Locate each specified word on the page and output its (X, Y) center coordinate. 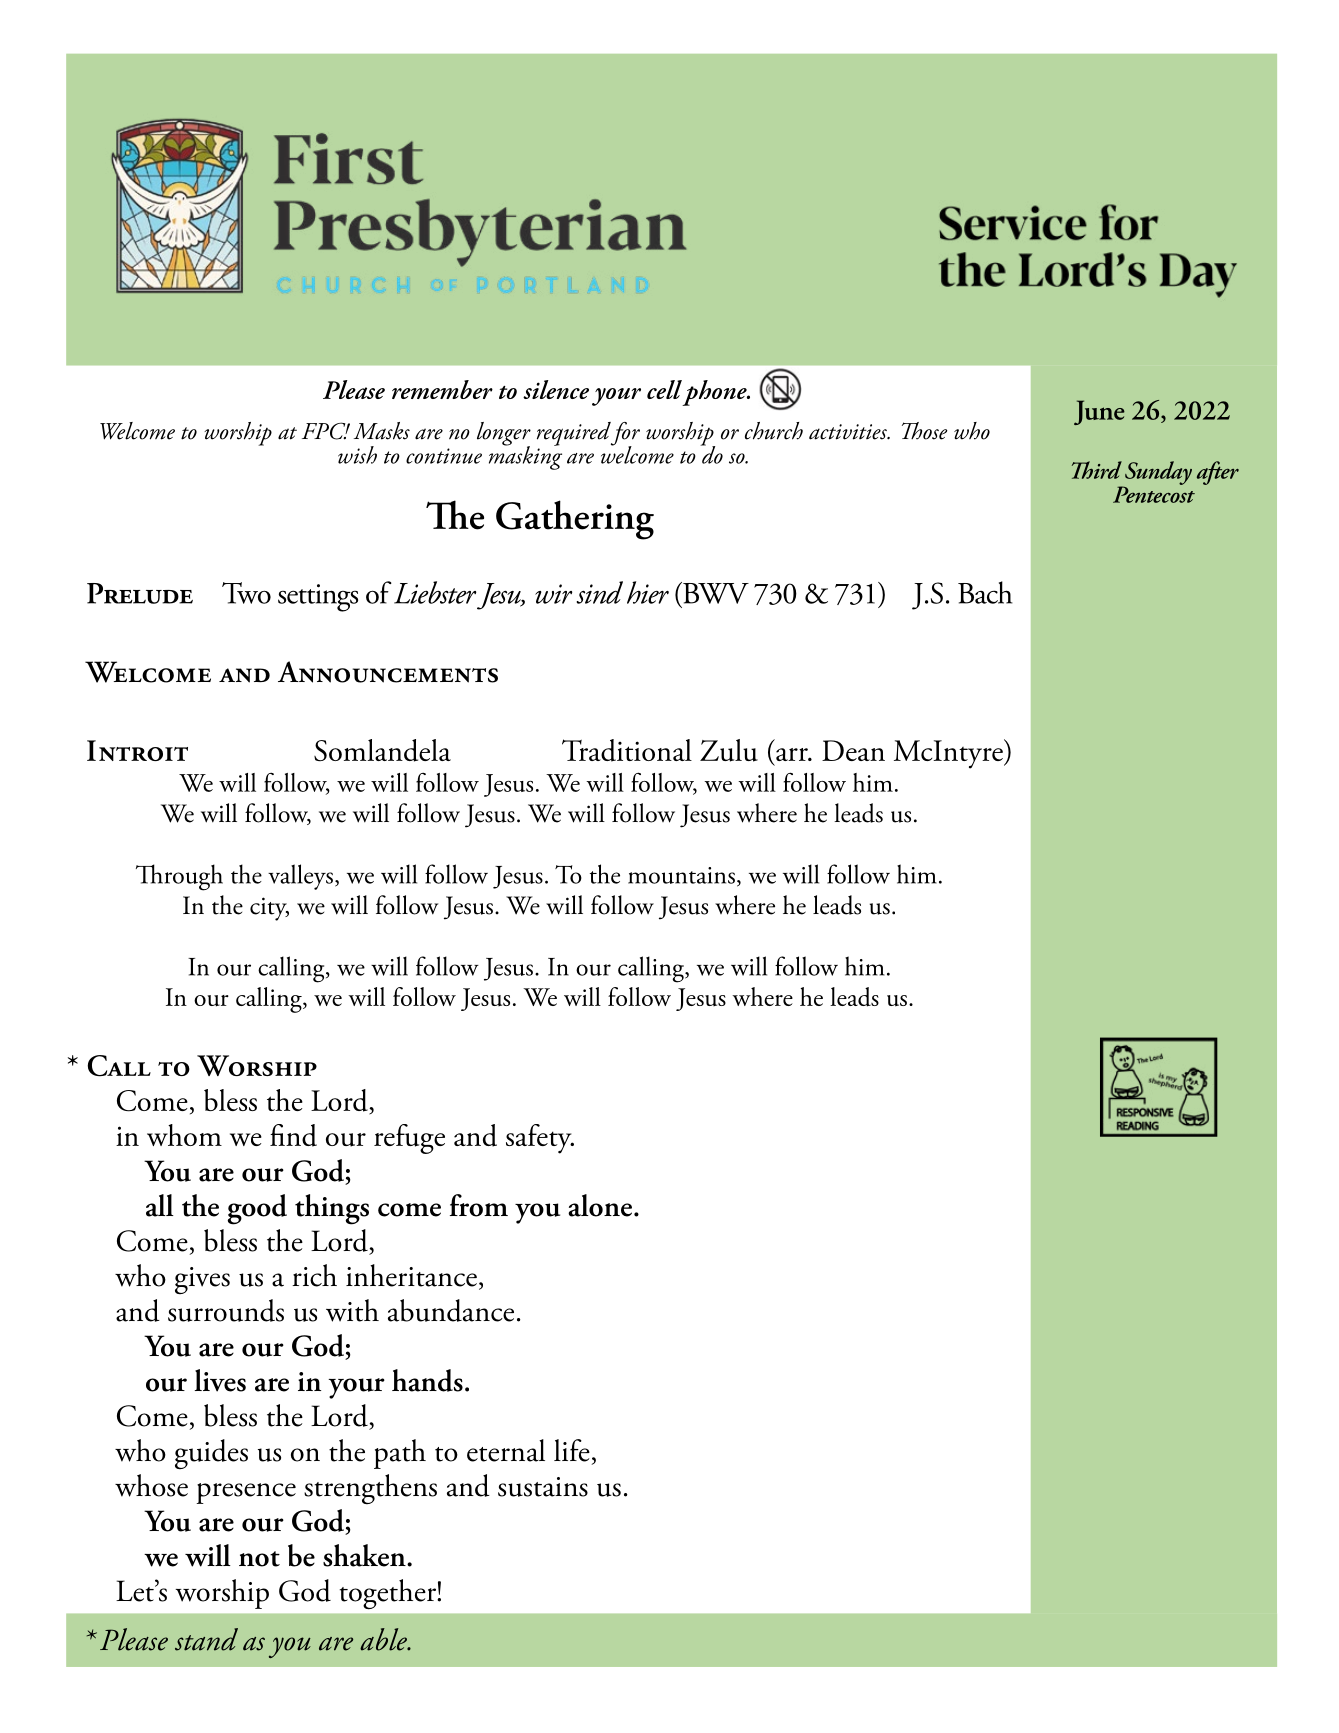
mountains (681, 875)
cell (664, 389)
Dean (853, 750)
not (259, 1559)
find (293, 1135)
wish (357, 455)
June (1099, 412)
